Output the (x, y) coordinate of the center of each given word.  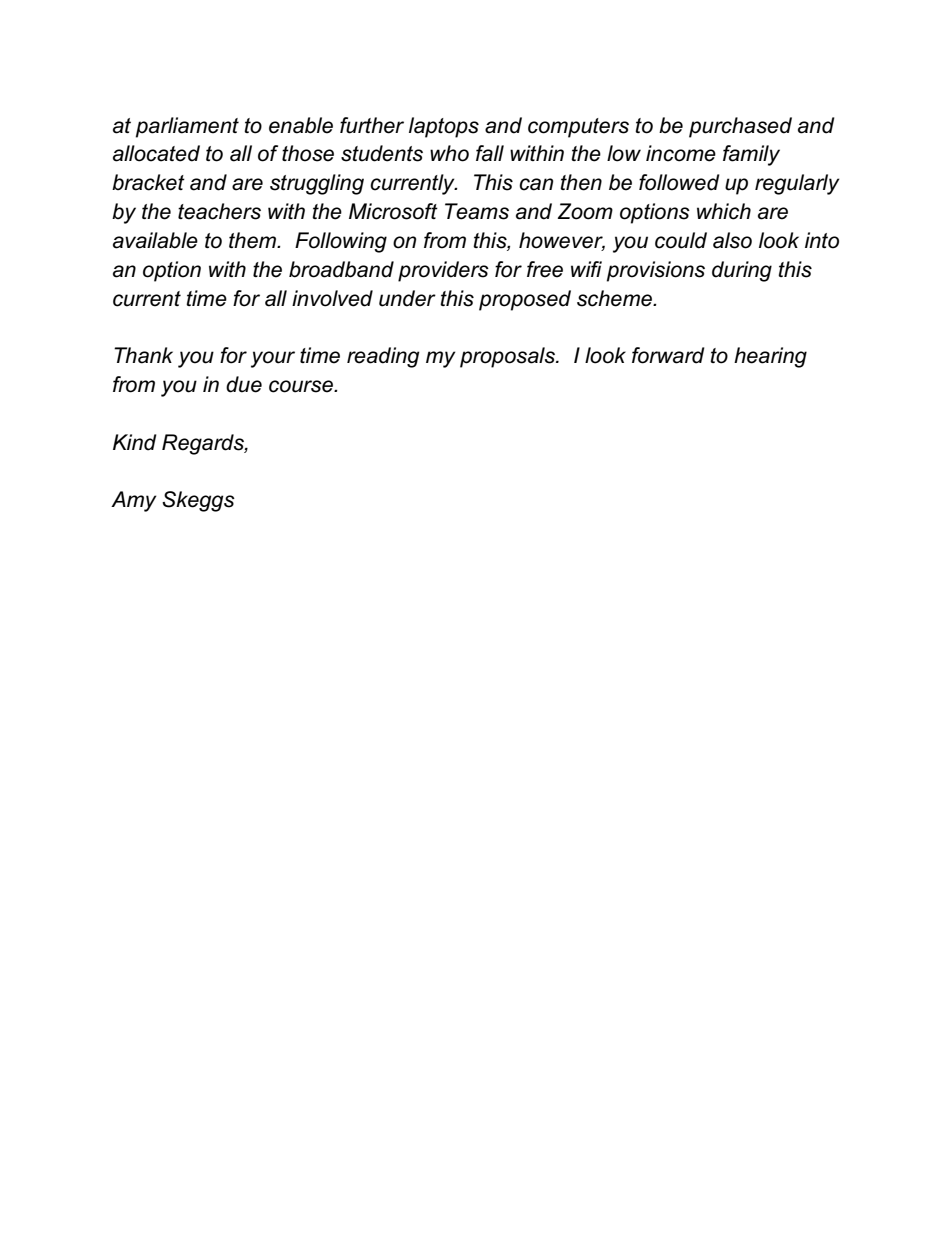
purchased (740, 127)
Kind (135, 442)
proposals (508, 357)
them (254, 240)
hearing (770, 357)
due (244, 384)
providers (443, 271)
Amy (134, 501)
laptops (444, 127)
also (732, 240)
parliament (187, 127)
